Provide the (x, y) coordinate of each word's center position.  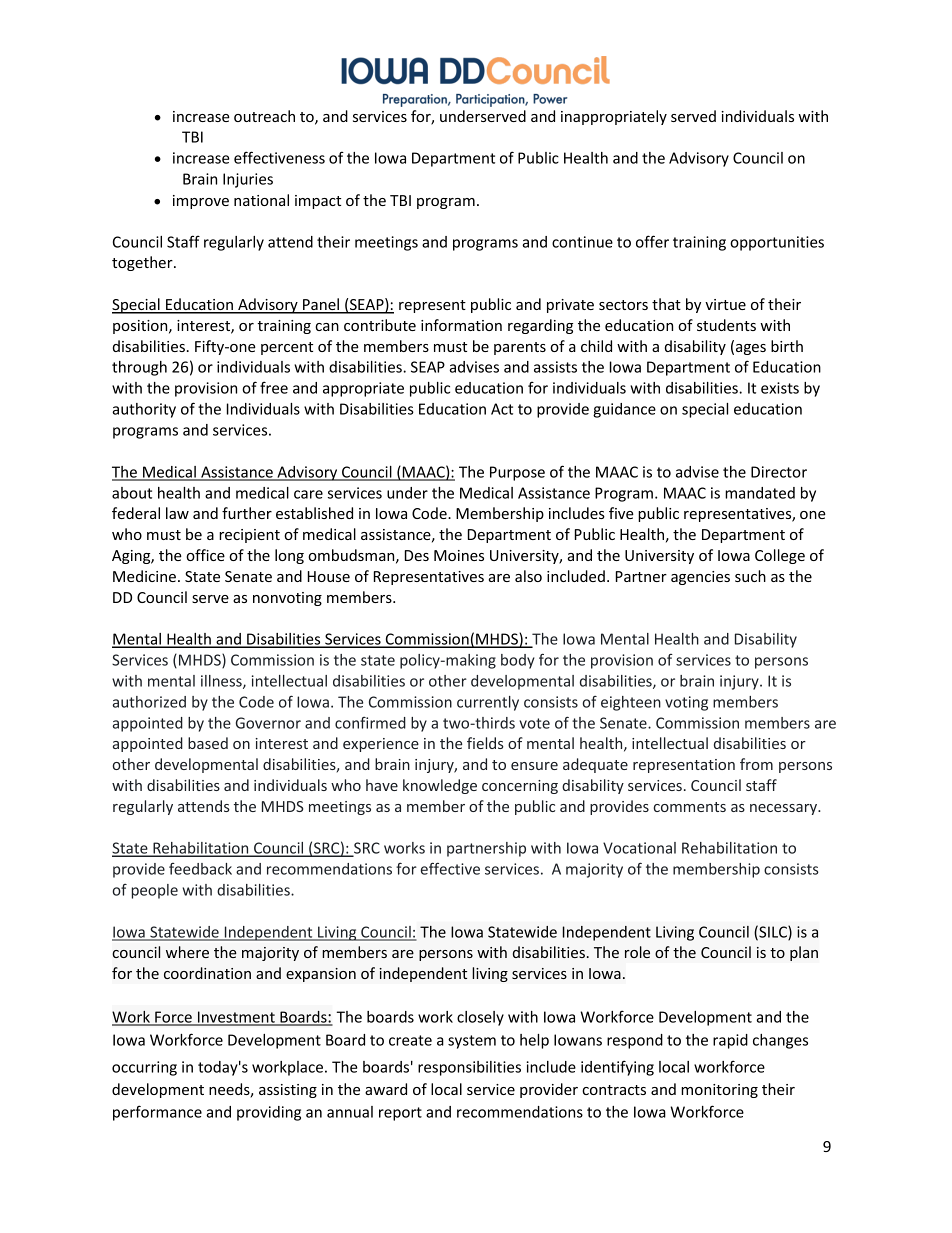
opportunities (777, 243)
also (528, 576)
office (205, 555)
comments (690, 807)
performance (157, 1113)
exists (780, 388)
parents (520, 348)
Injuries (248, 180)
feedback (200, 869)
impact (318, 202)
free (274, 387)
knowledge (440, 786)
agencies (700, 578)
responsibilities (469, 1068)
